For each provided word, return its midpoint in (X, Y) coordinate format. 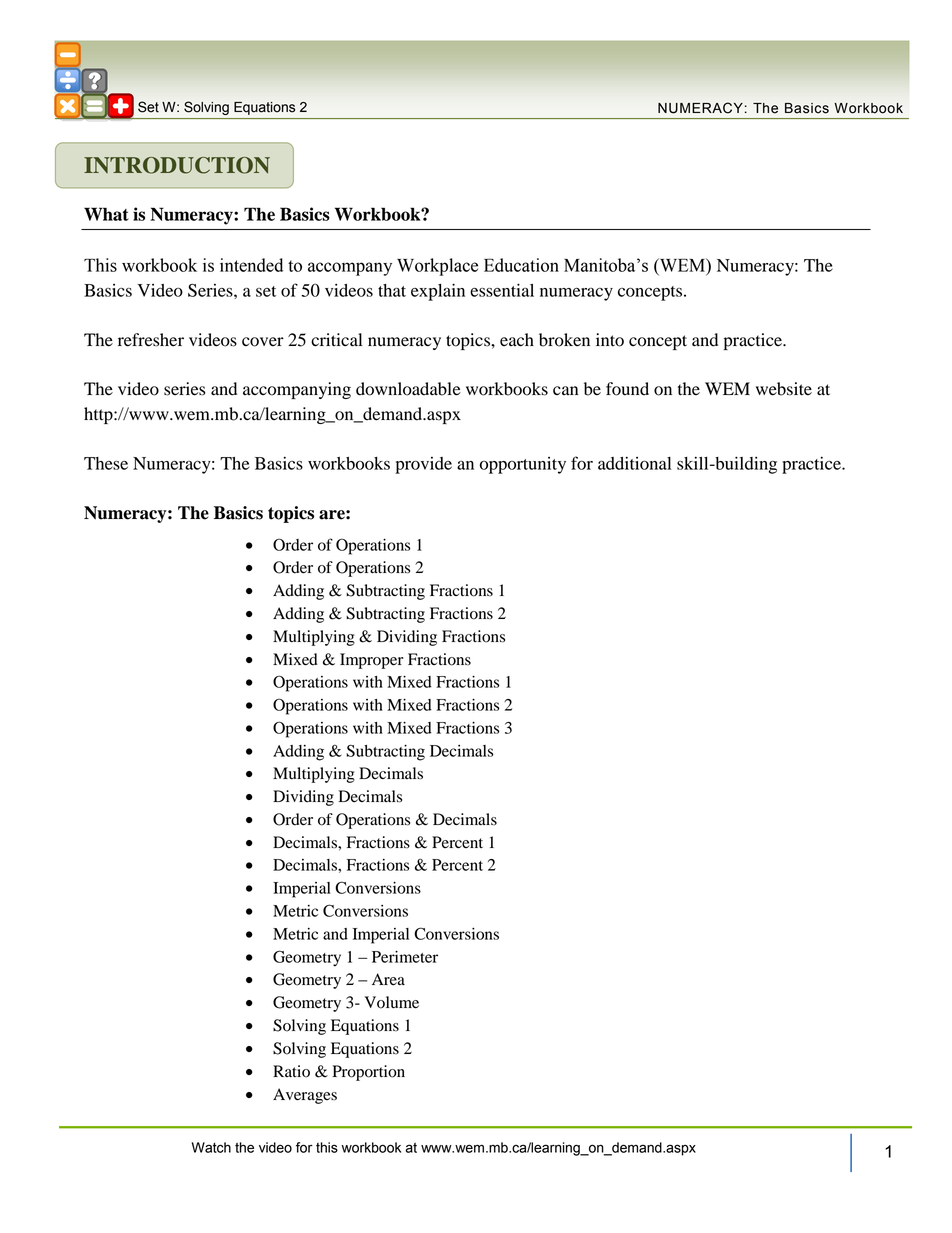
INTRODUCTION (177, 165)
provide (423, 465)
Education (521, 265)
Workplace (437, 267)
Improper (371, 661)
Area (388, 979)
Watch (211, 1147)
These (106, 463)
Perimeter (405, 957)
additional (634, 463)
